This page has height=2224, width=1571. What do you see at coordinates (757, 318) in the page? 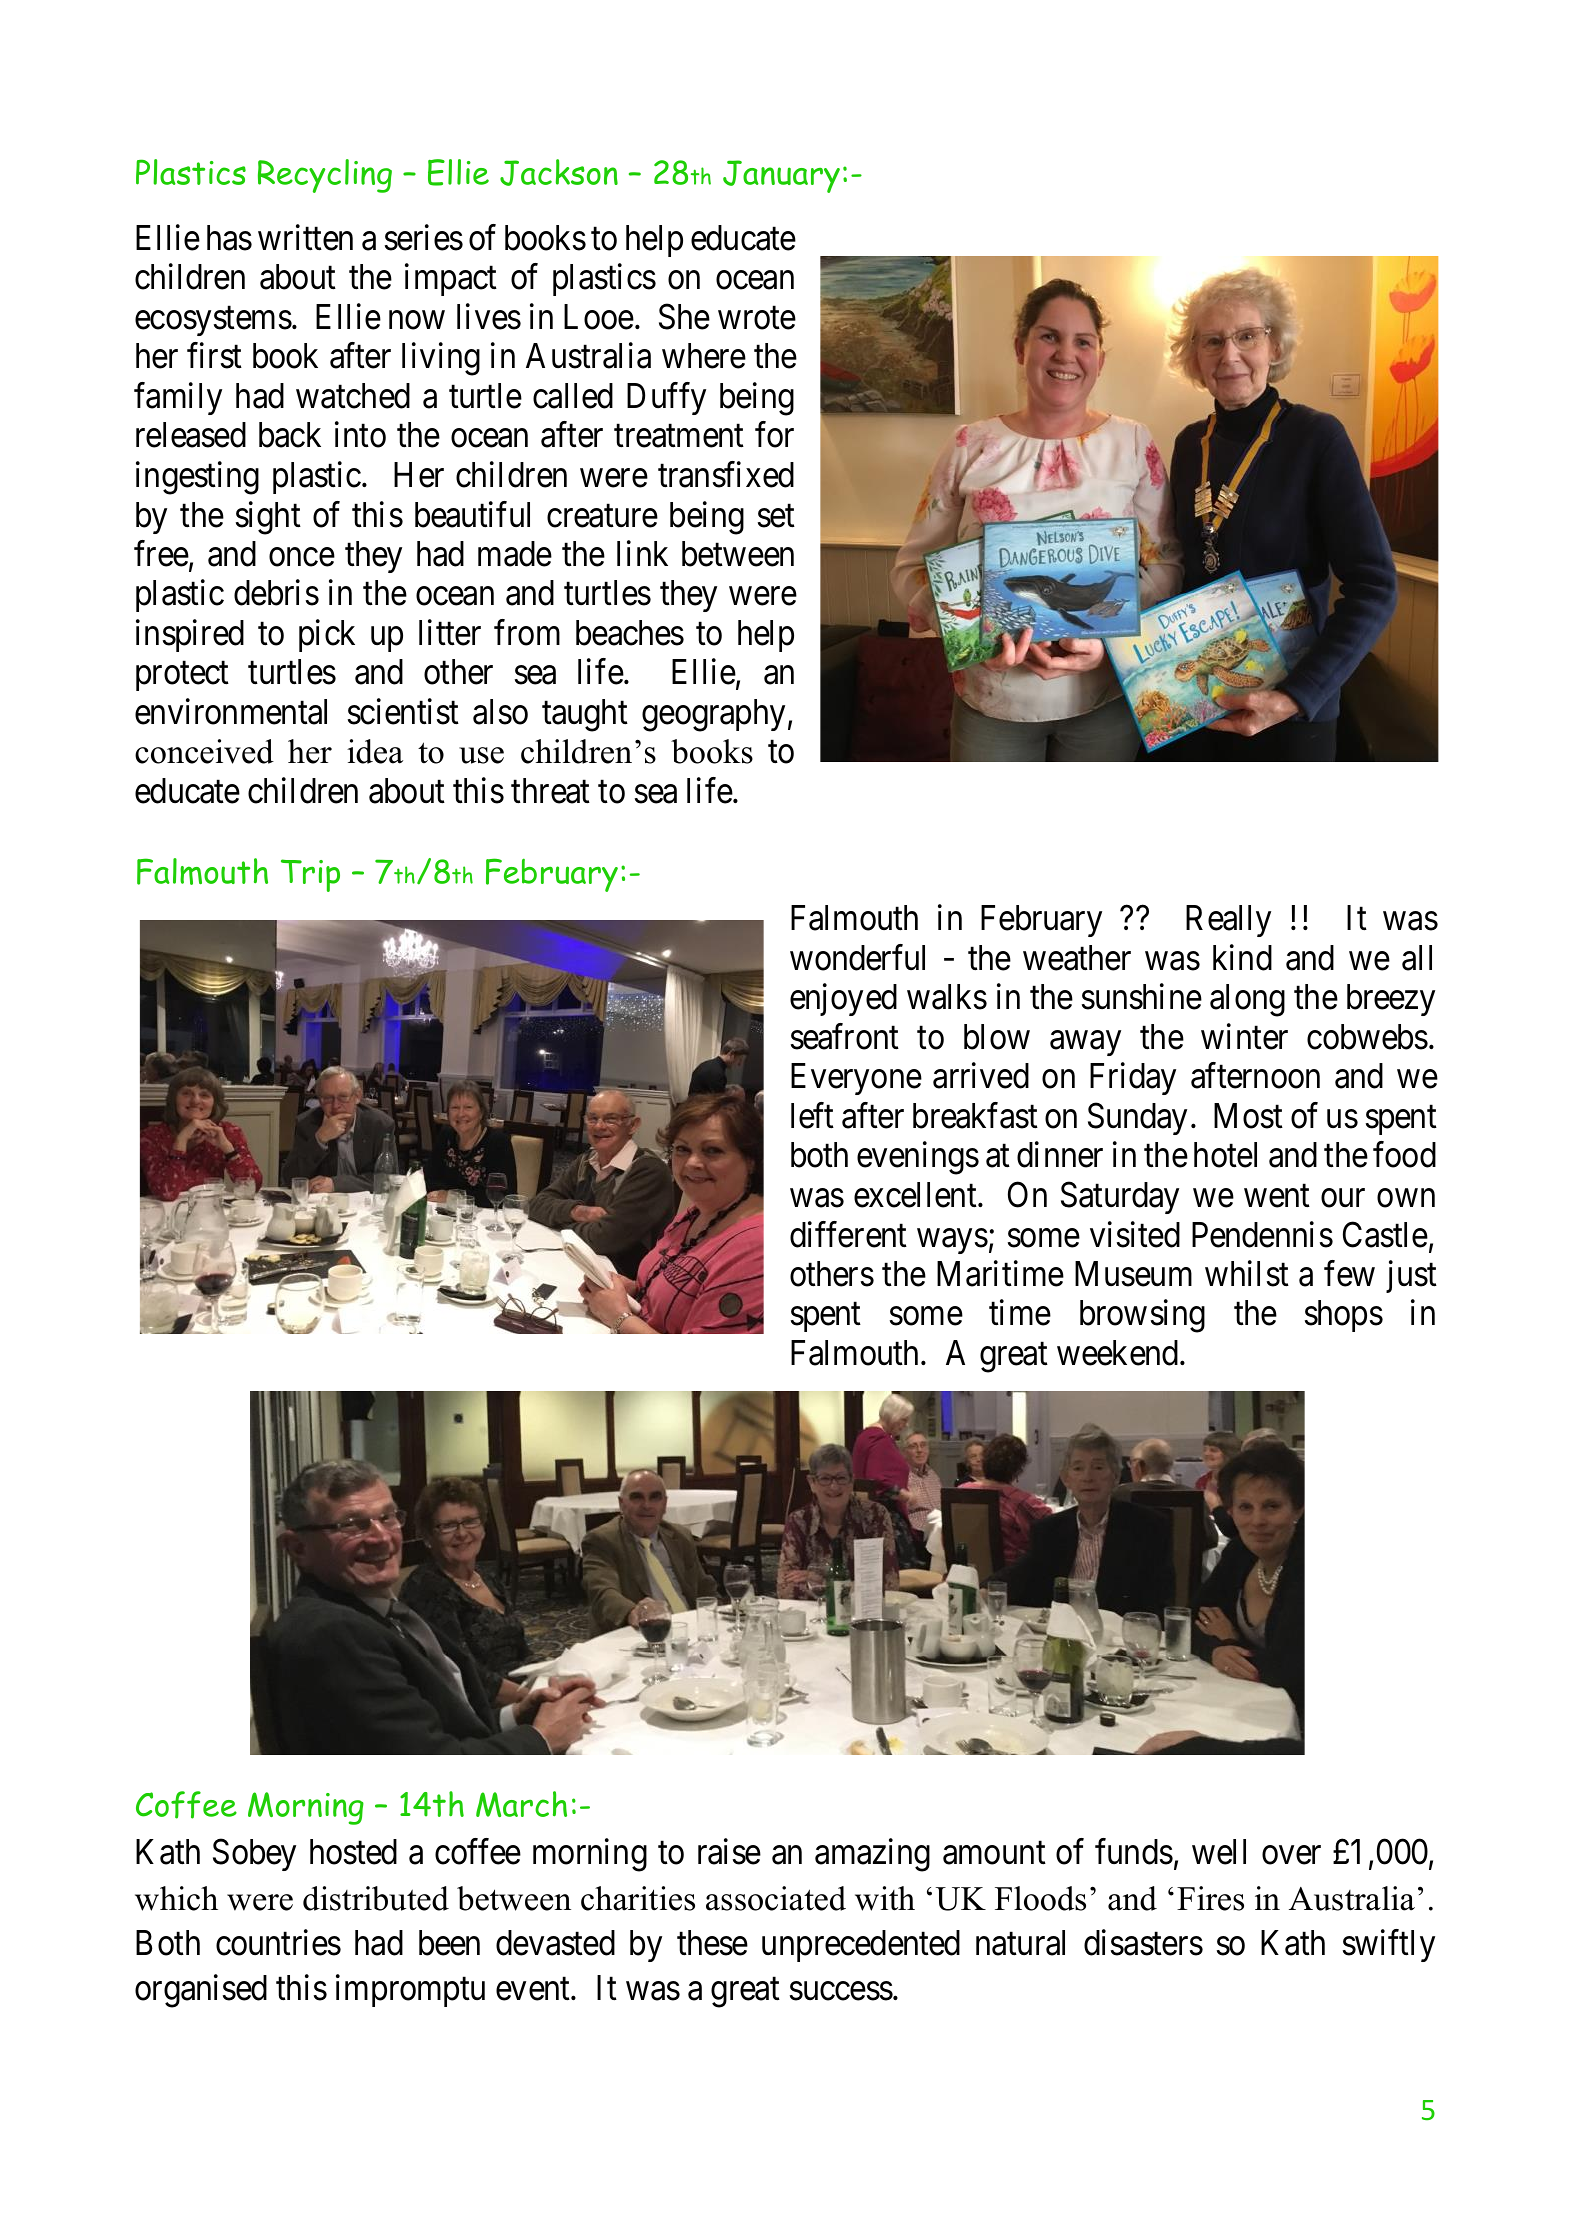
I see `wrote` at bounding box center [757, 318].
